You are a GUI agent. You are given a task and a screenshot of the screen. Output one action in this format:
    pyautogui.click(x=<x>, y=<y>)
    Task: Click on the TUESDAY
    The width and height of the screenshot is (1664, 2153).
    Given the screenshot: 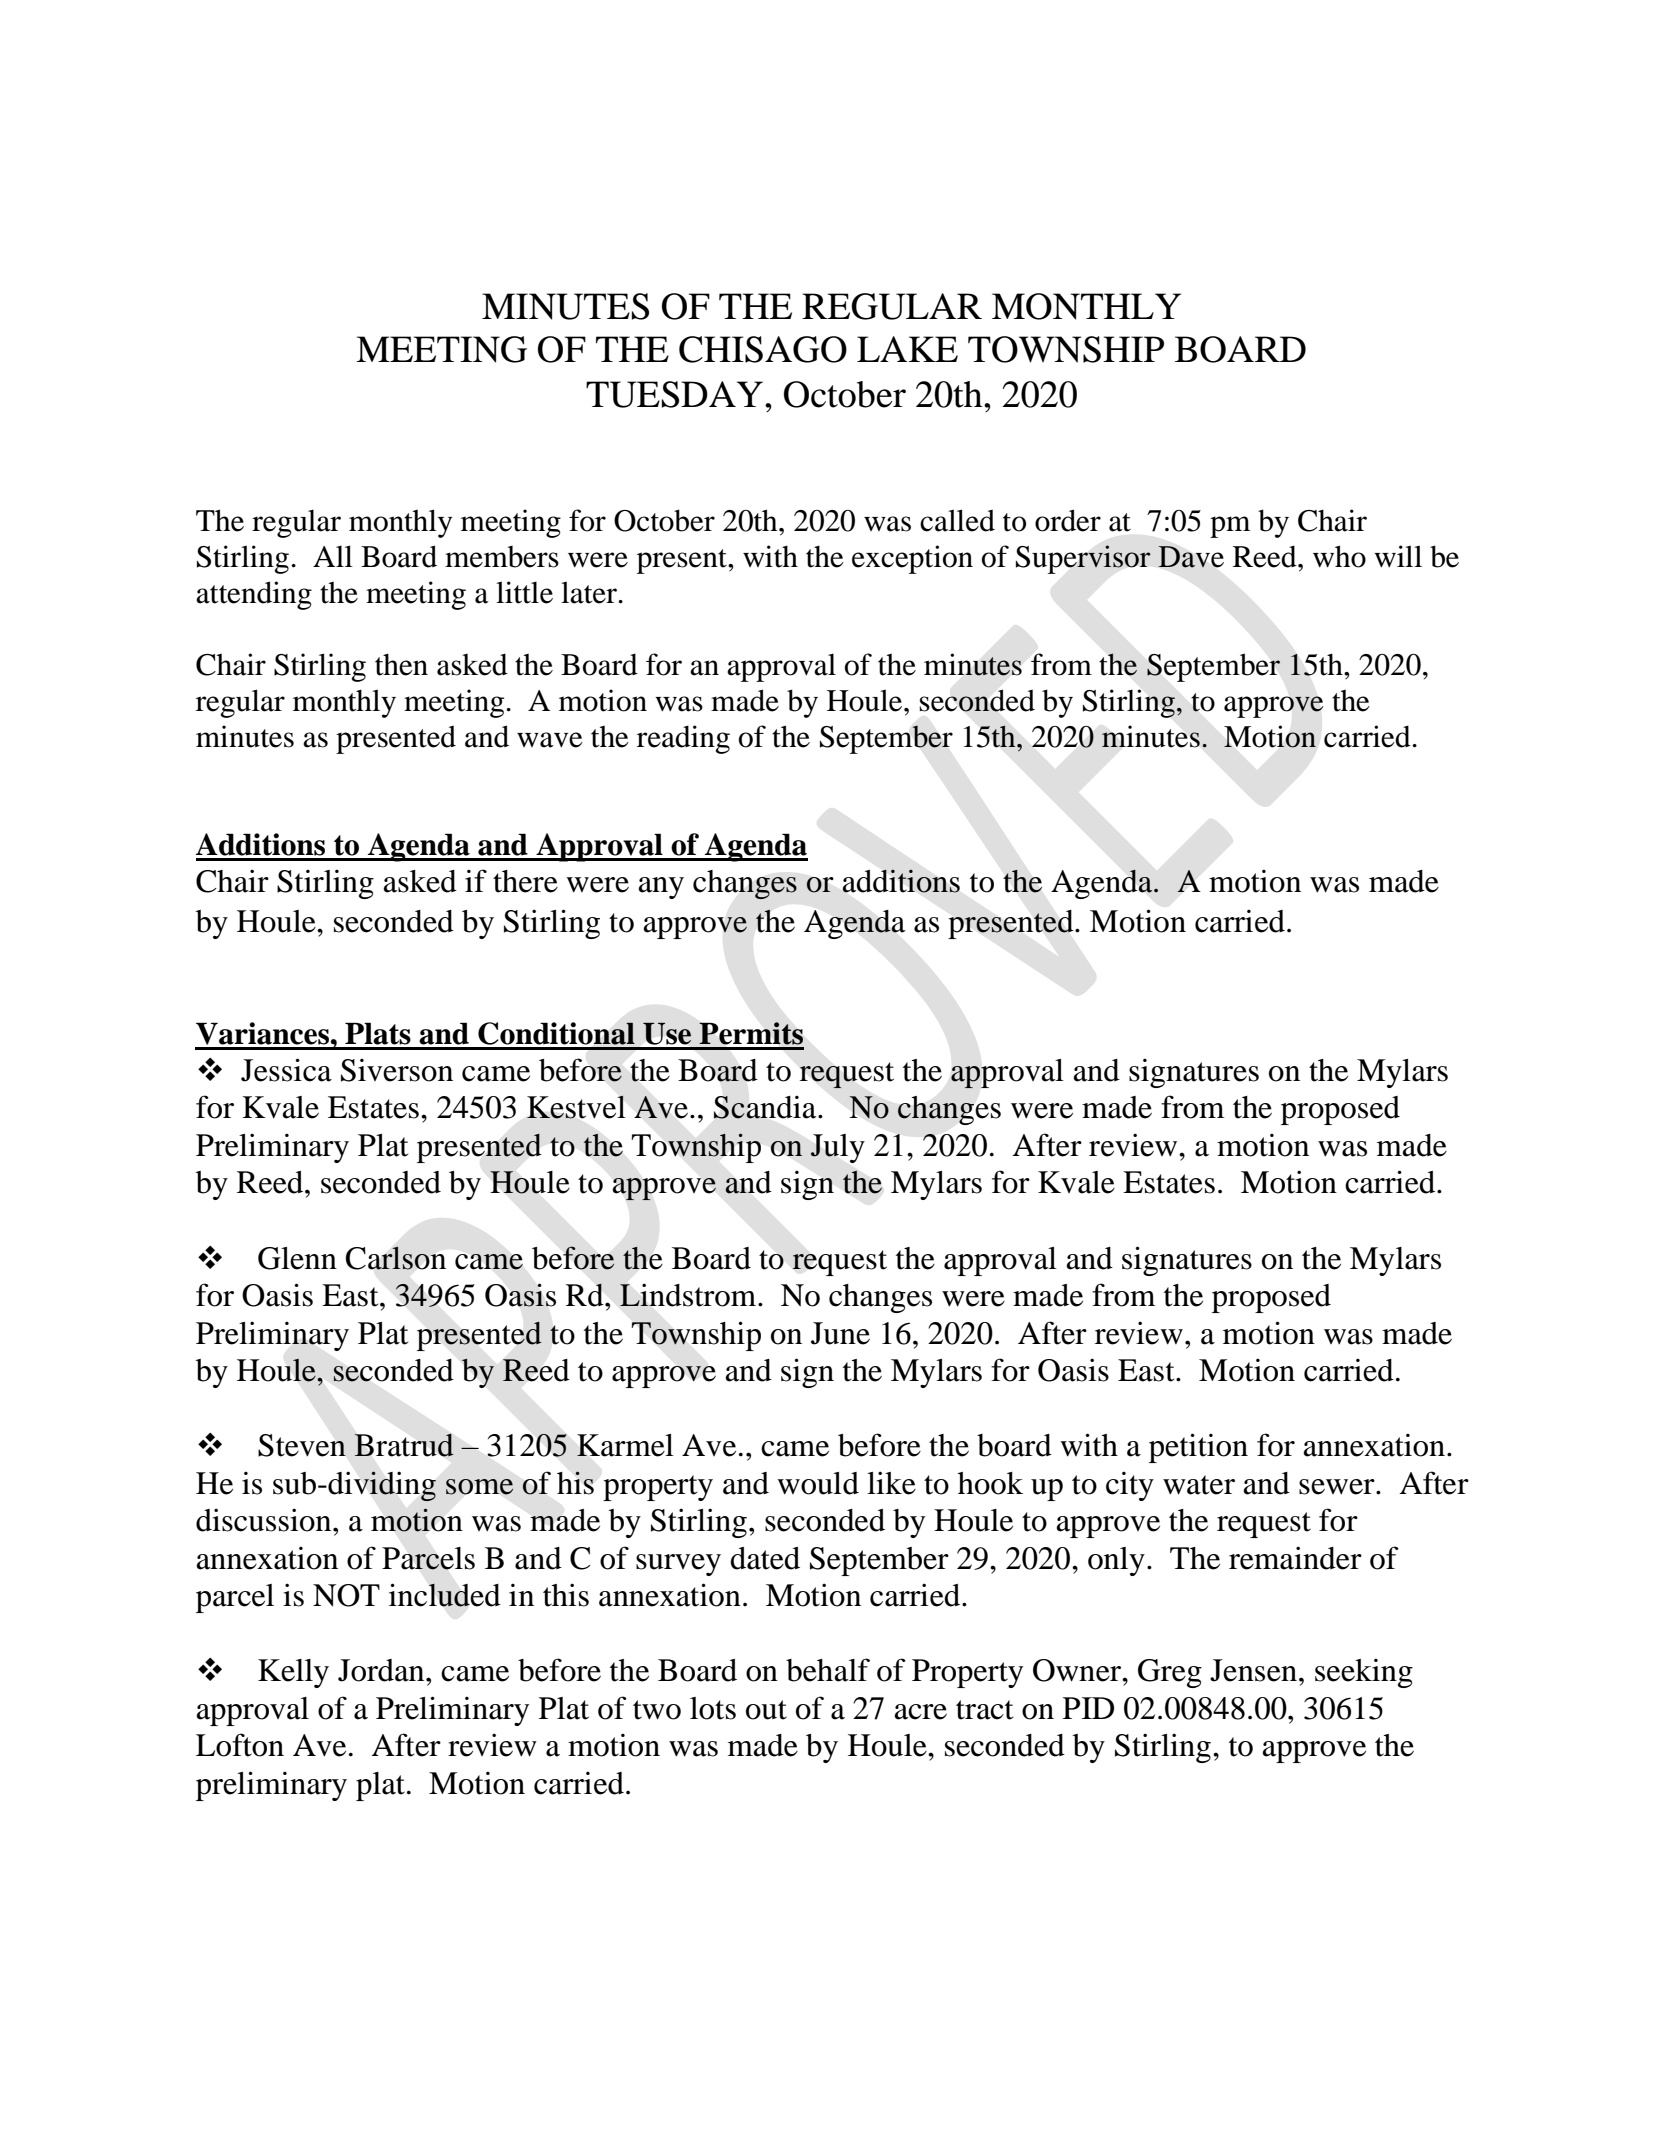 What is the action you would take?
    pyautogui.click(x=674, y=394)
